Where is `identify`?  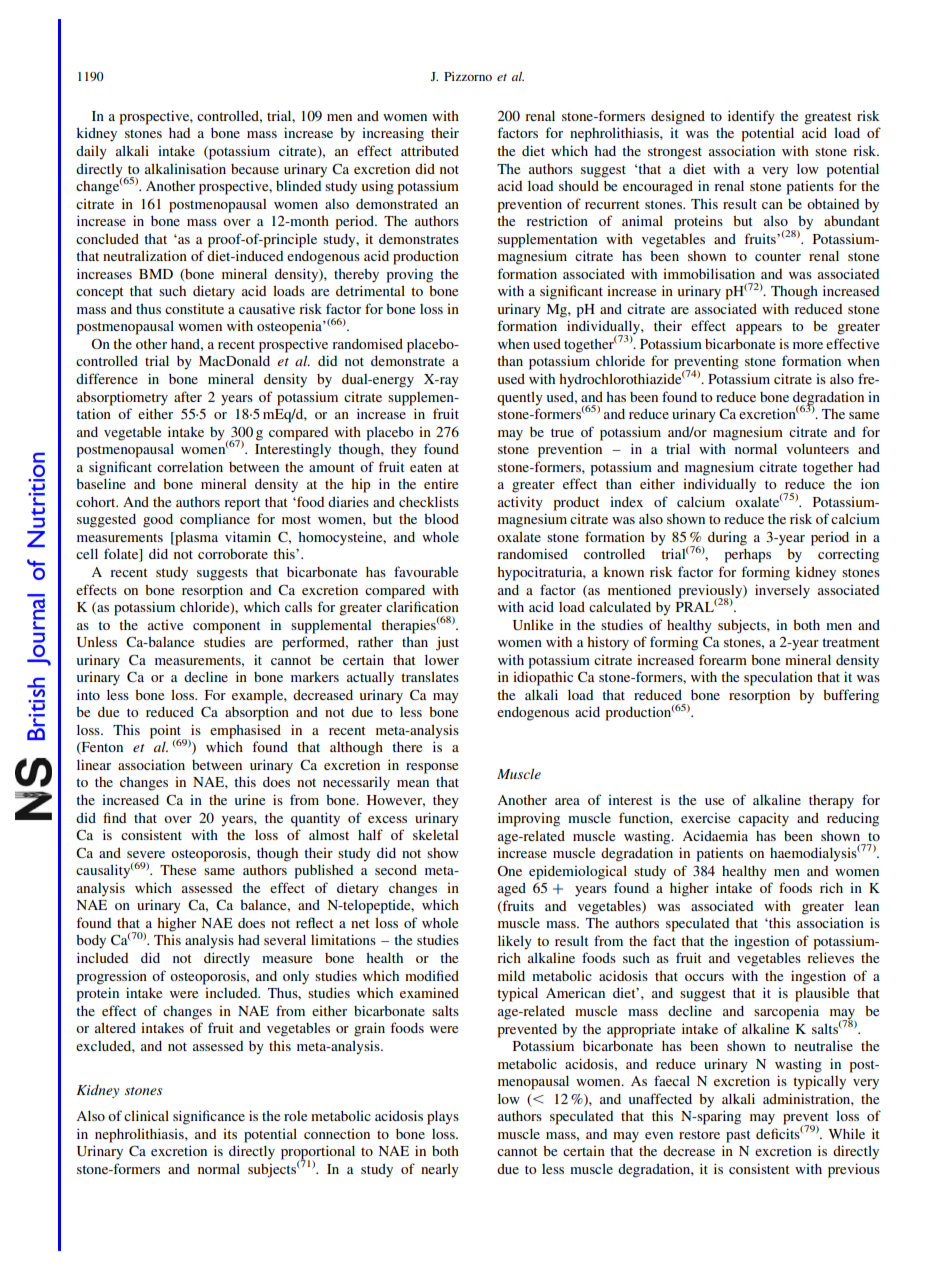
identify is located at coordinates (751, 117).
